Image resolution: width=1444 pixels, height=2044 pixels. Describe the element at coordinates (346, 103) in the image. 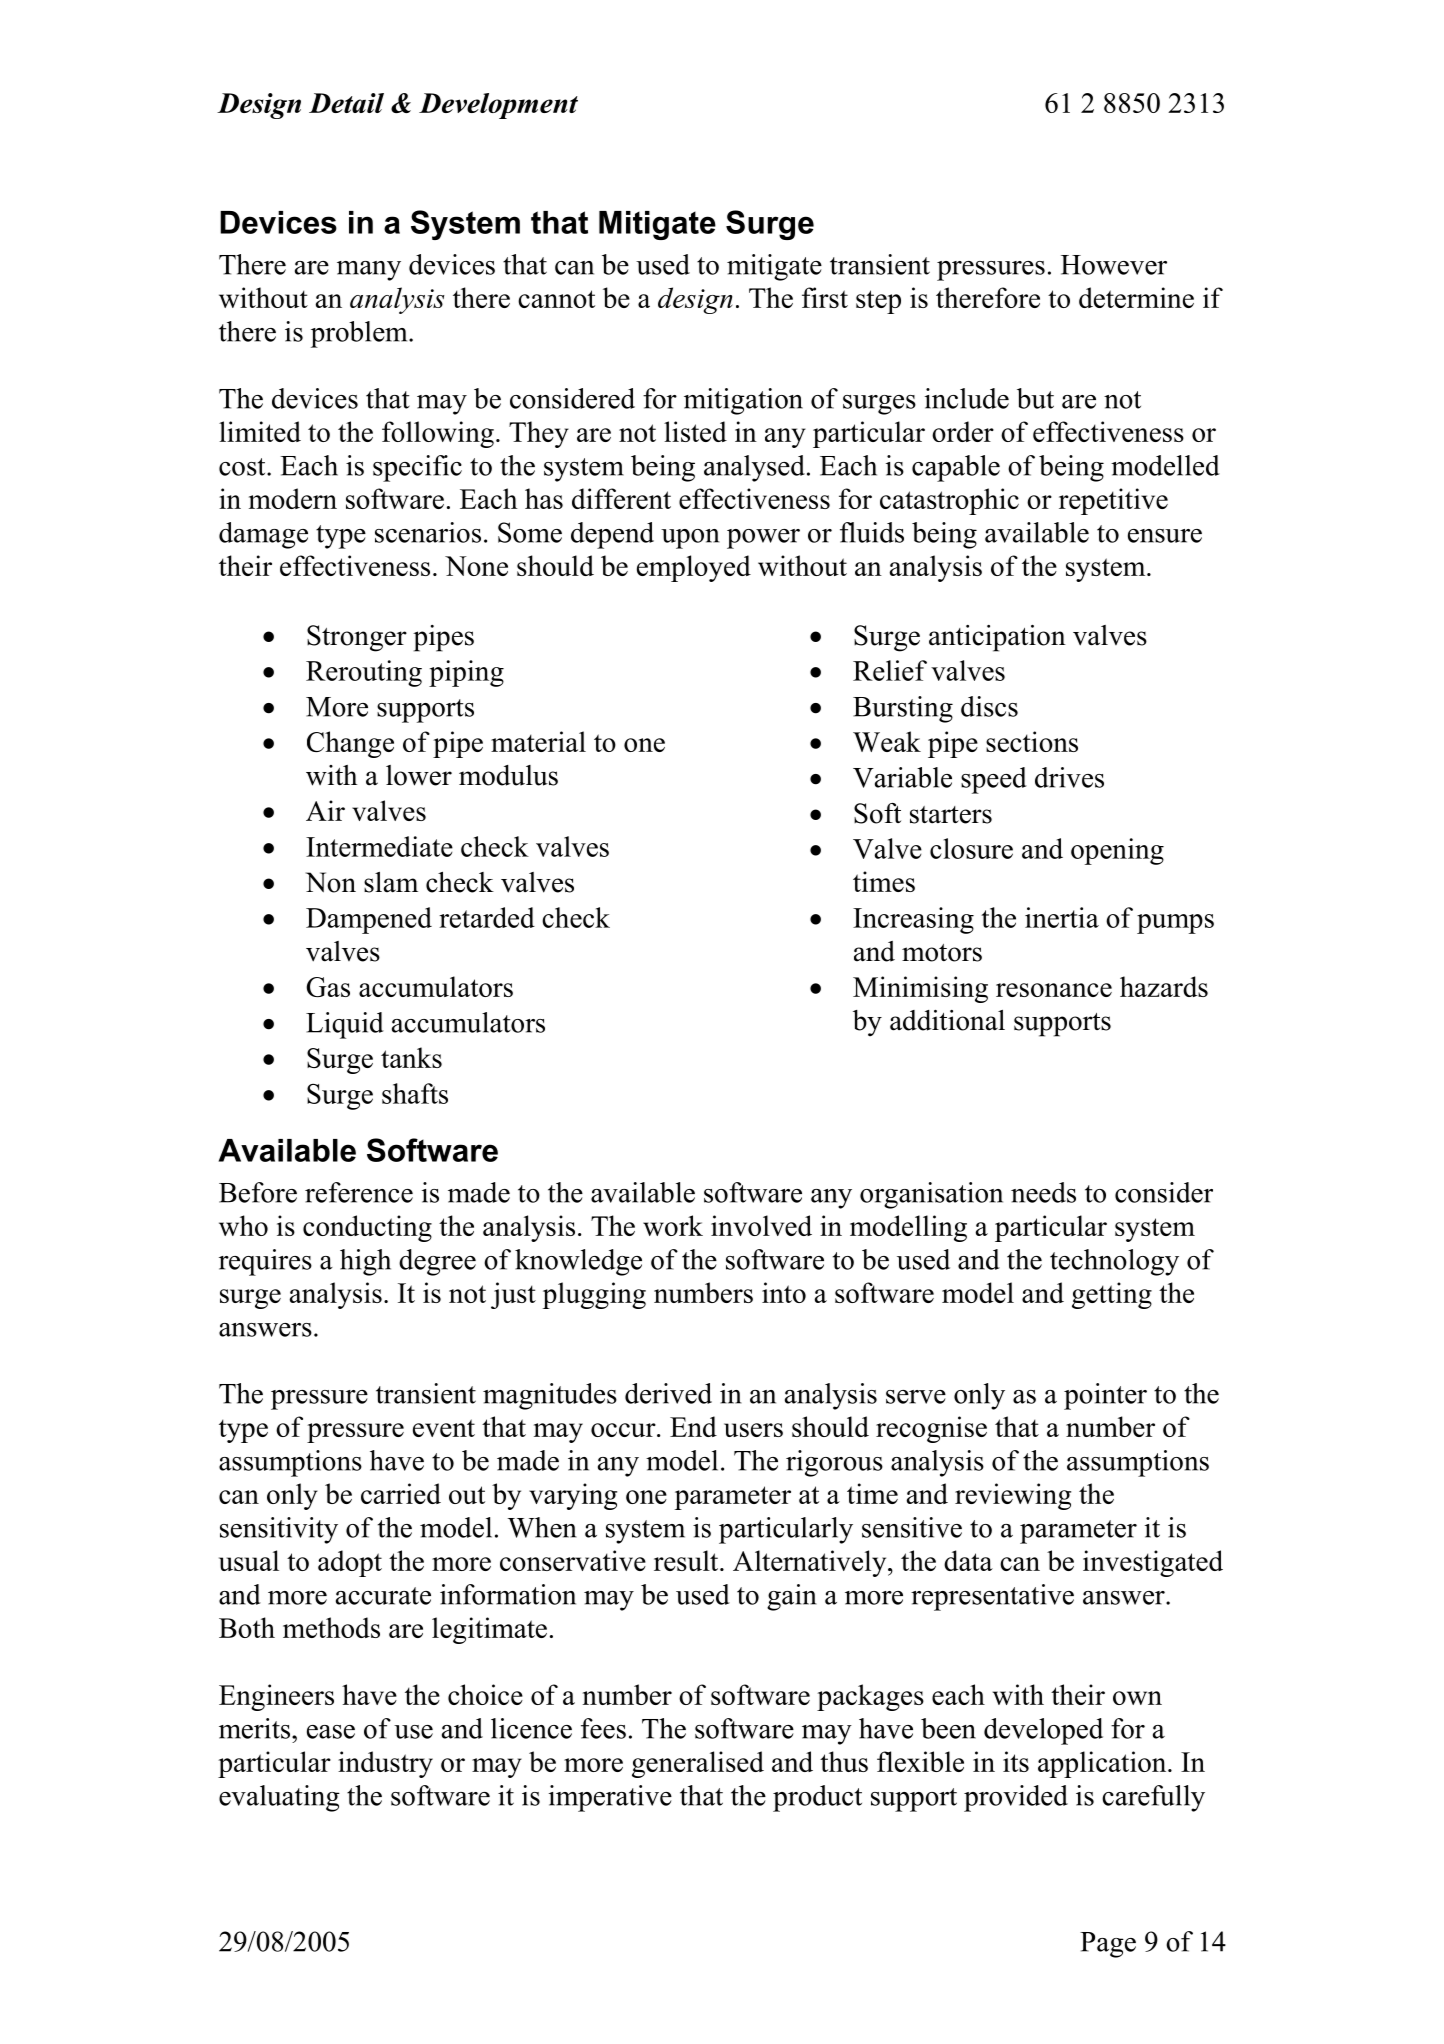

I see `Detail` at that location.
